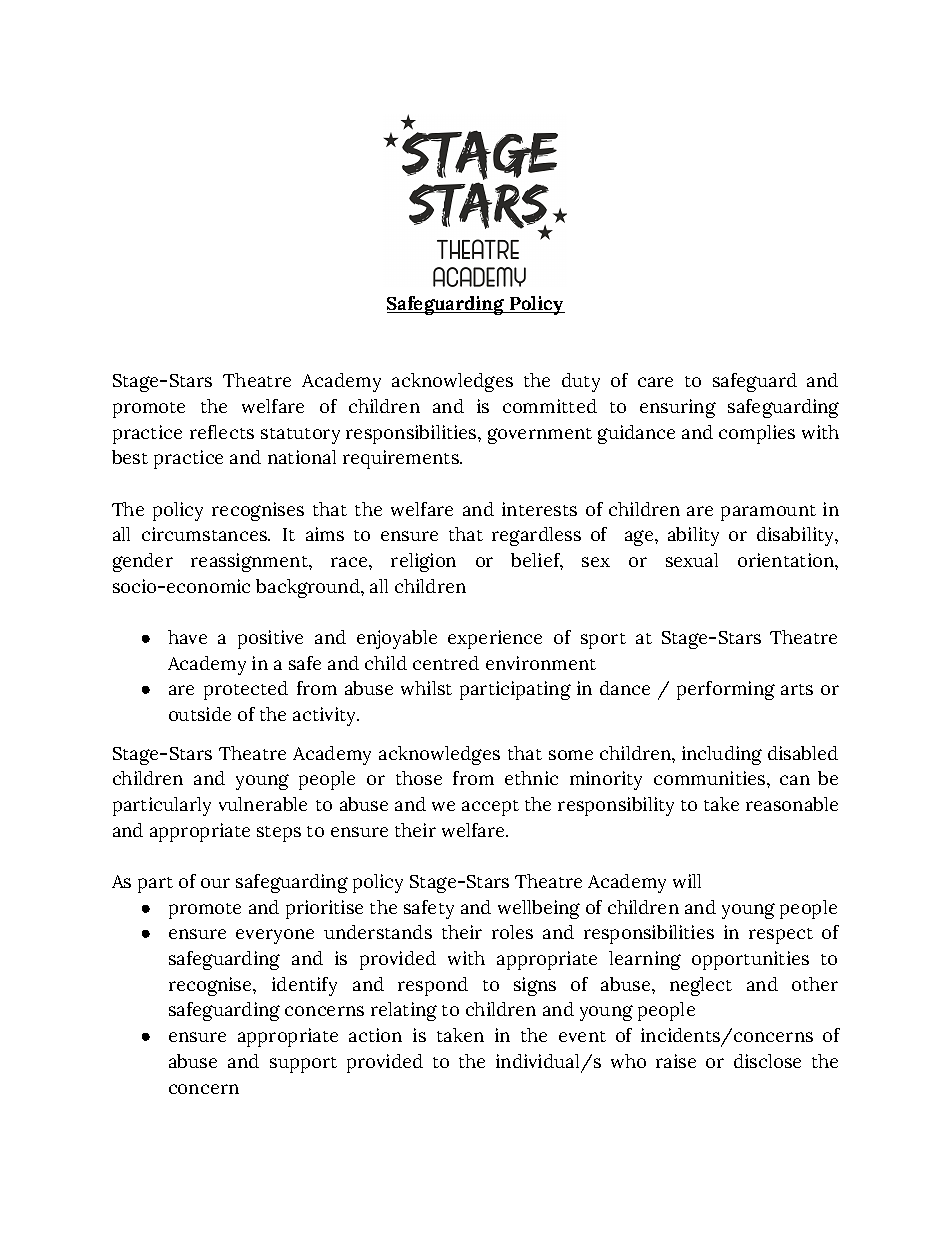 The image size is (952, 1233). What do you see at coordinates (678, 408) in the page?
I see `ensuring` at bounding box center [678, 408].
